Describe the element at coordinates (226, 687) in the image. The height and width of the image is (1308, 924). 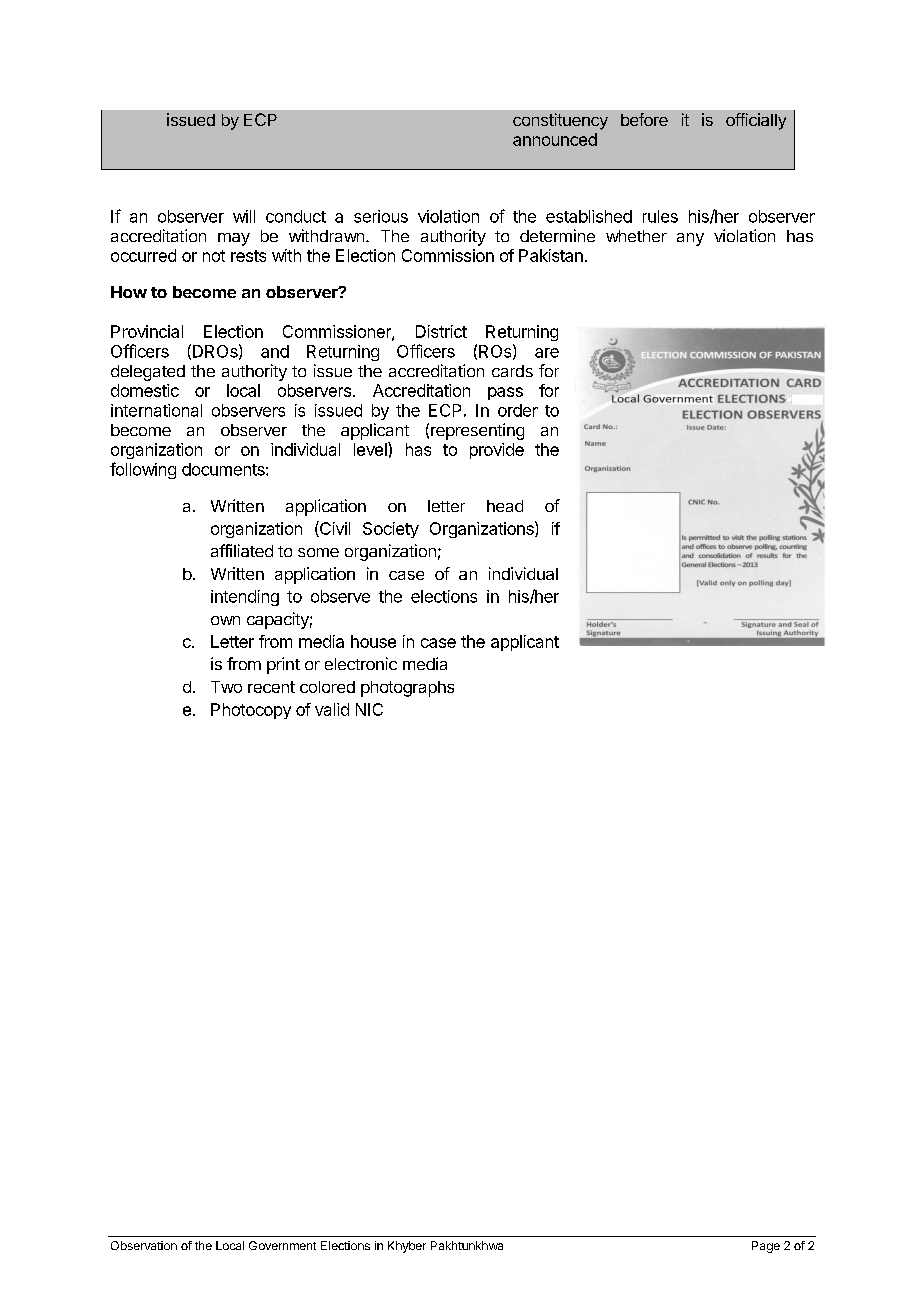
I see `Two` at that location.
